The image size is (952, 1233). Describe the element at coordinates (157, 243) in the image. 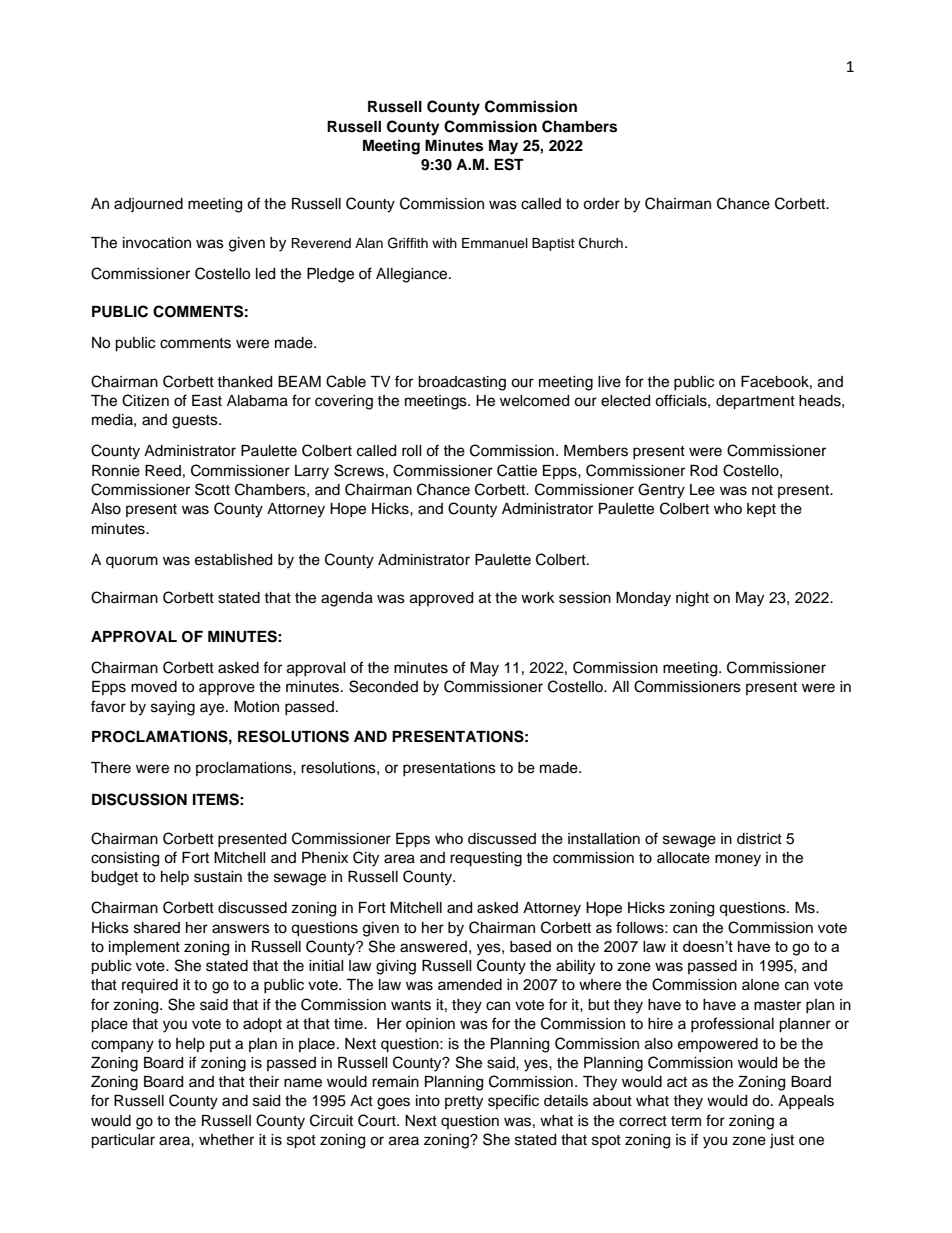

I see `invocation` at that location.
